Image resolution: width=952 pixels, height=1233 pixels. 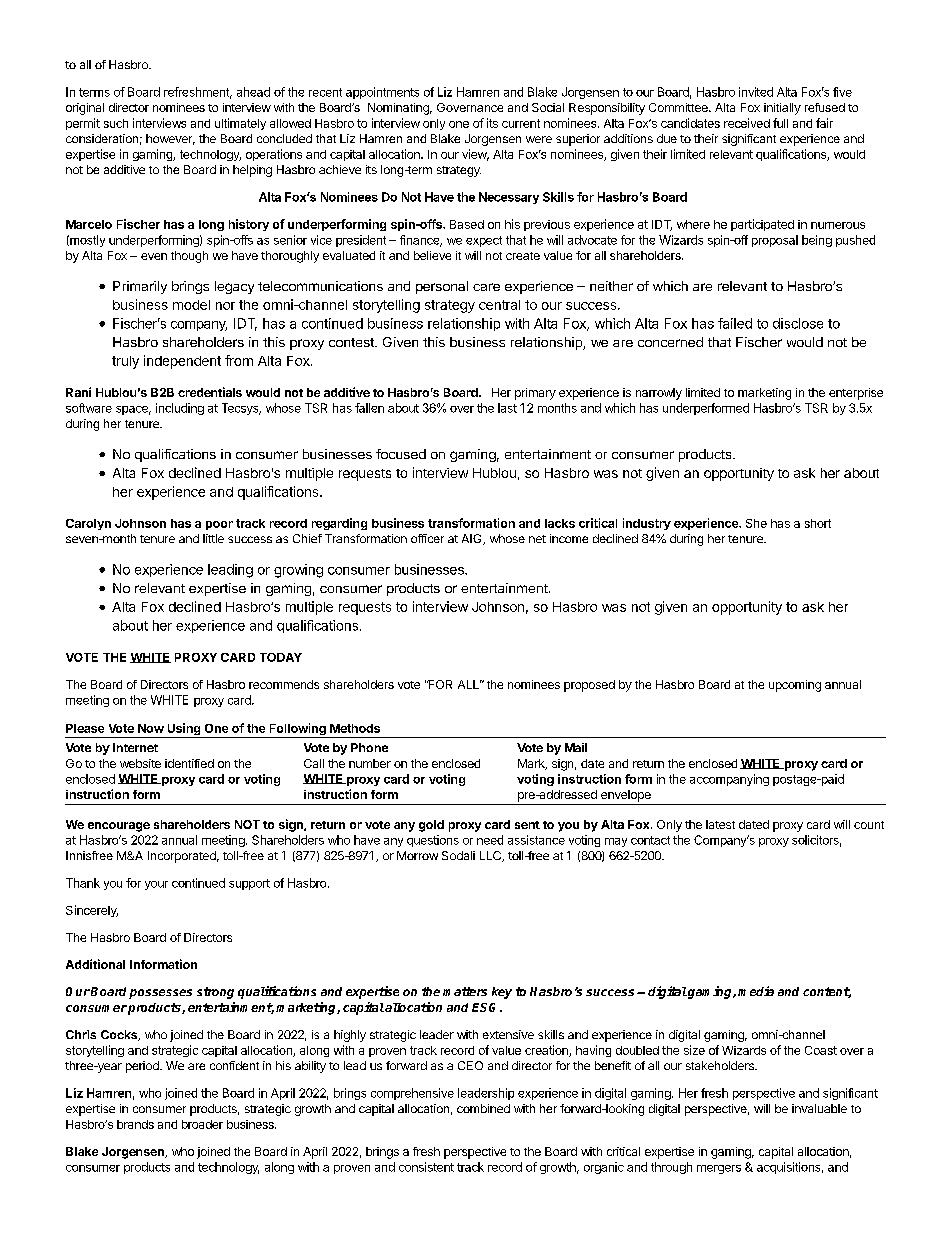 I want to click on officer, so click(x=427, y=538).
